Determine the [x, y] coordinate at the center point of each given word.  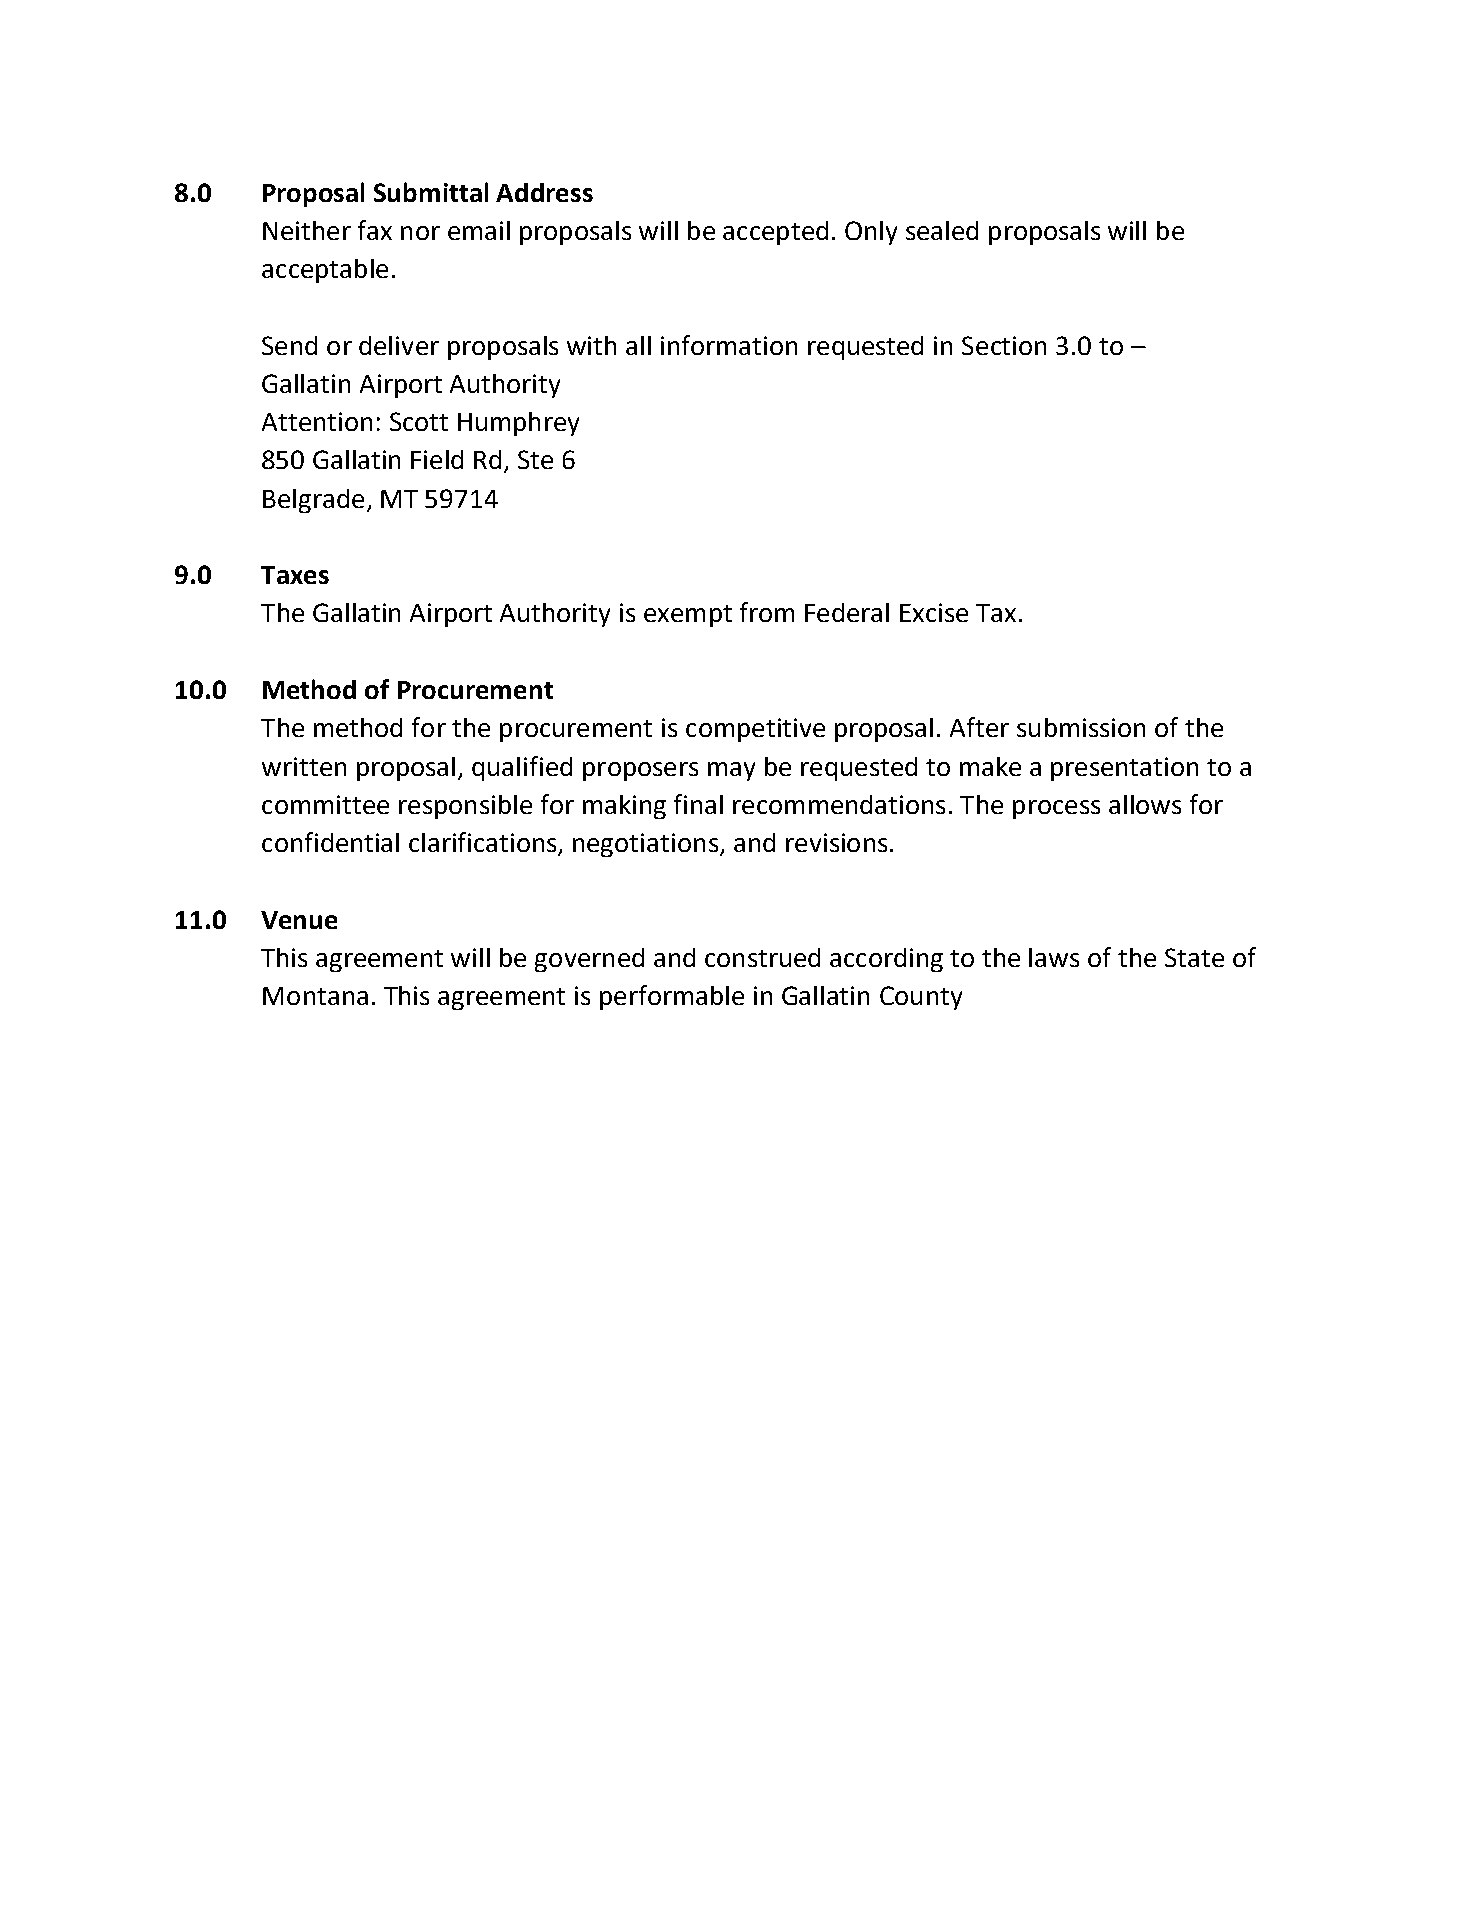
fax [375, 230]
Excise [934, 612]
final [698, 804]
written [304, 766]
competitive [755, 730]
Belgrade [313, 501]
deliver [399, 345]
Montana [315, 996]
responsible [465, 807]
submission [1081, 727]
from [767, 612]
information [729, 345]
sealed [942, 230]
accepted [775, 233]
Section [1004, 345]
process [1056, 809]
